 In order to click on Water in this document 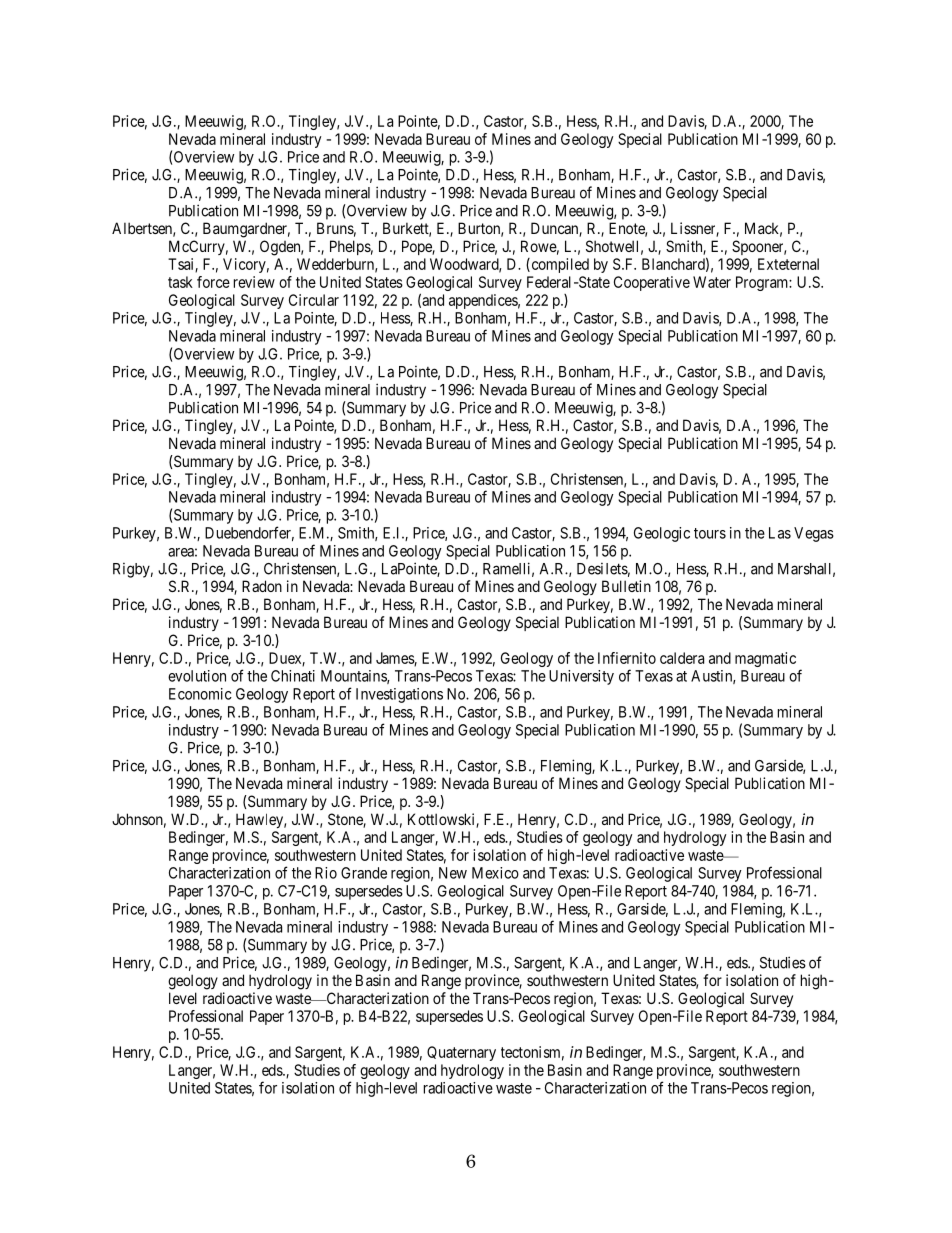, I will do `click(712, 282)`.
